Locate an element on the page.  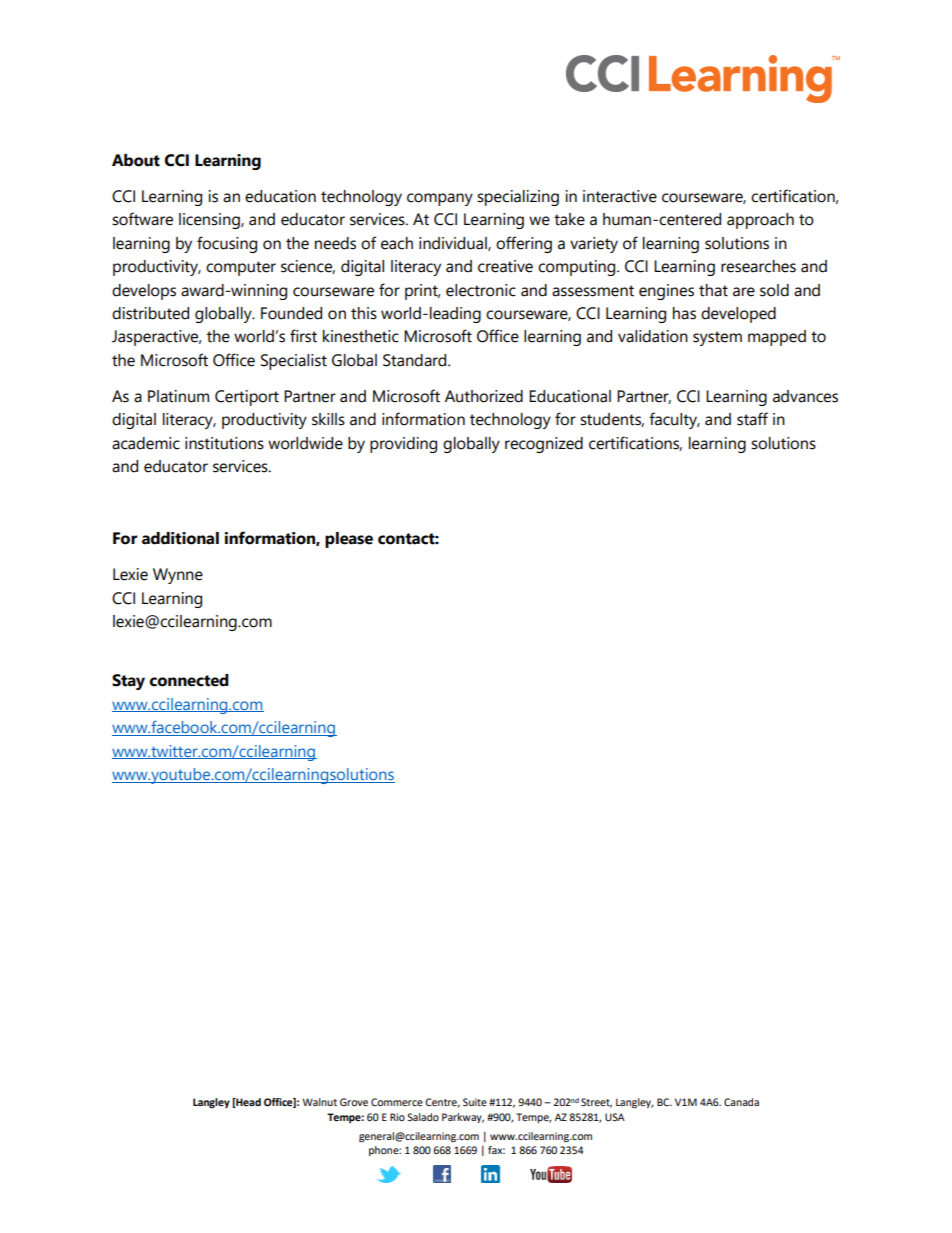
specializing is located at coordinates (518, 198).
